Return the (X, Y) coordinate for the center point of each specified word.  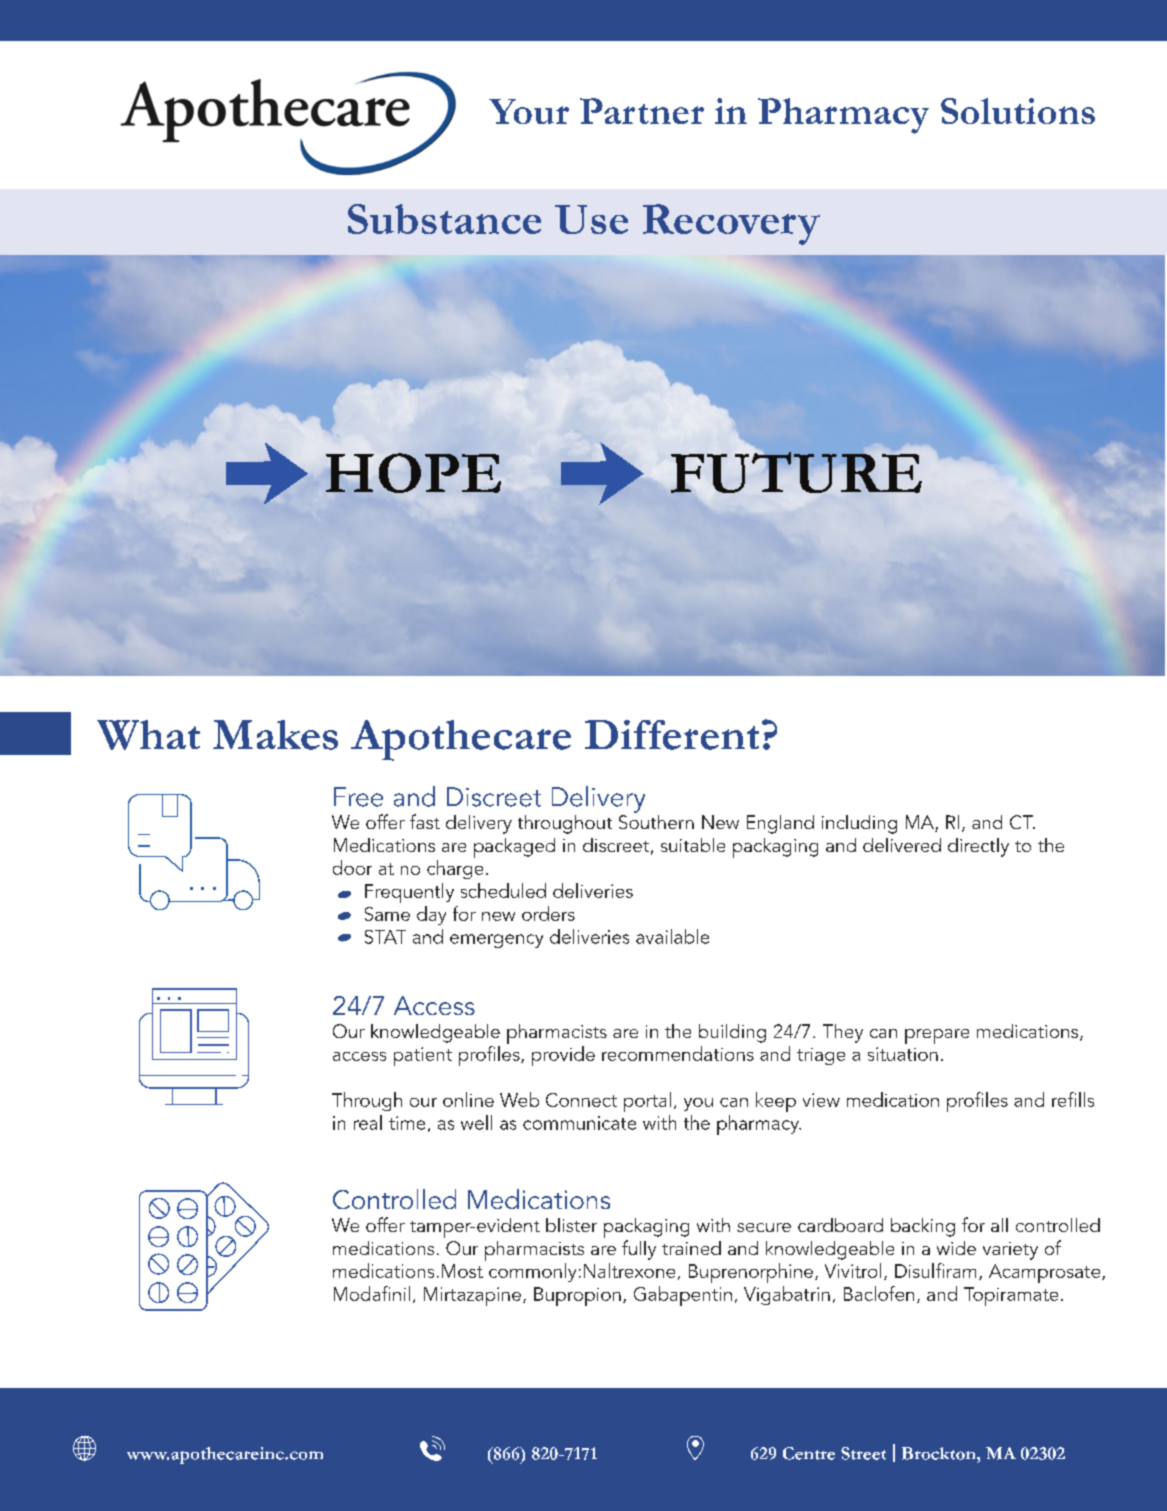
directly (978, 847)
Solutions (1018, 111)
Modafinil (372, 1293)
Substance (444, 219)
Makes (275, 735)
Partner (642, 111)
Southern (656, 820)
